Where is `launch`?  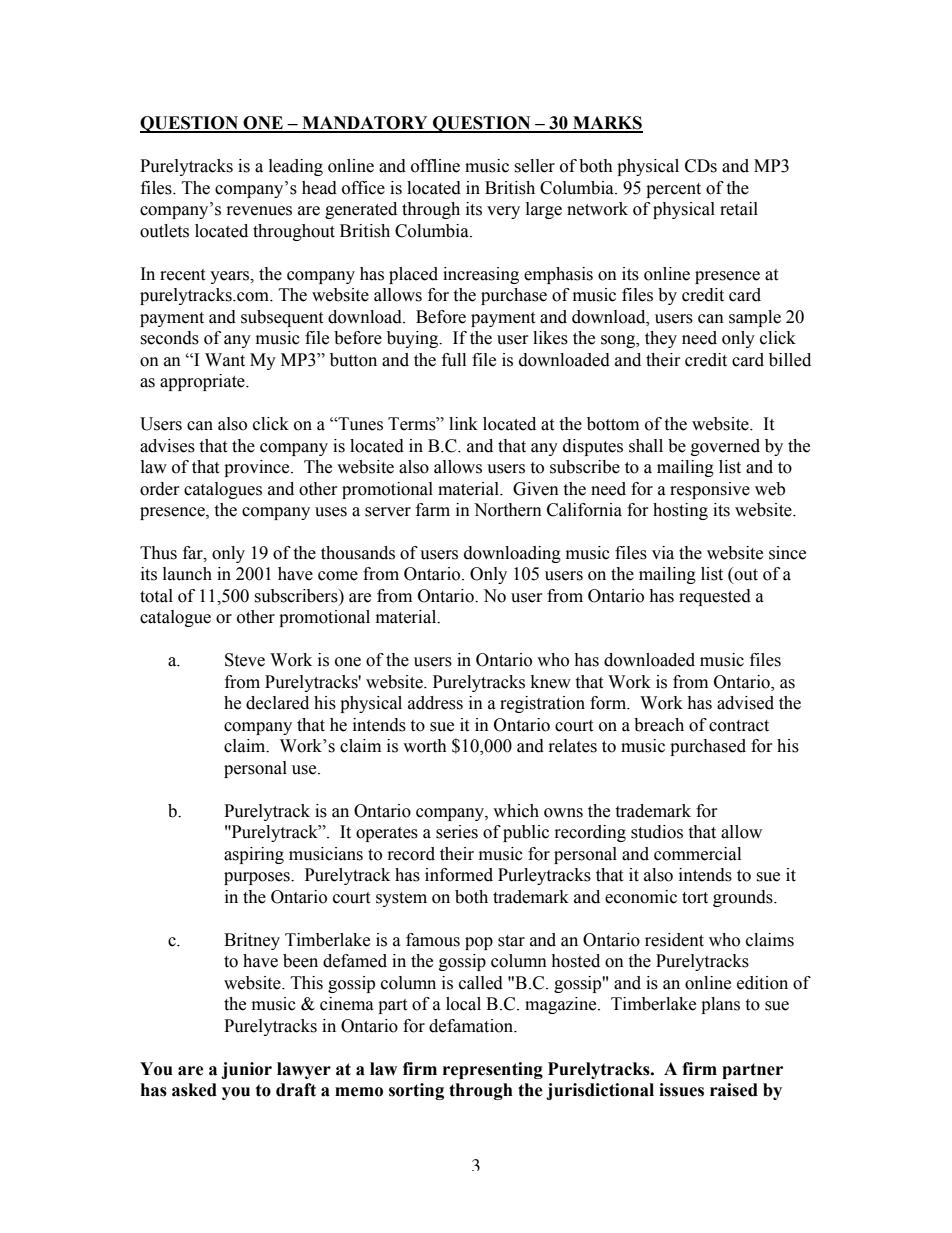 launch is located at coordinates (187, 574).
